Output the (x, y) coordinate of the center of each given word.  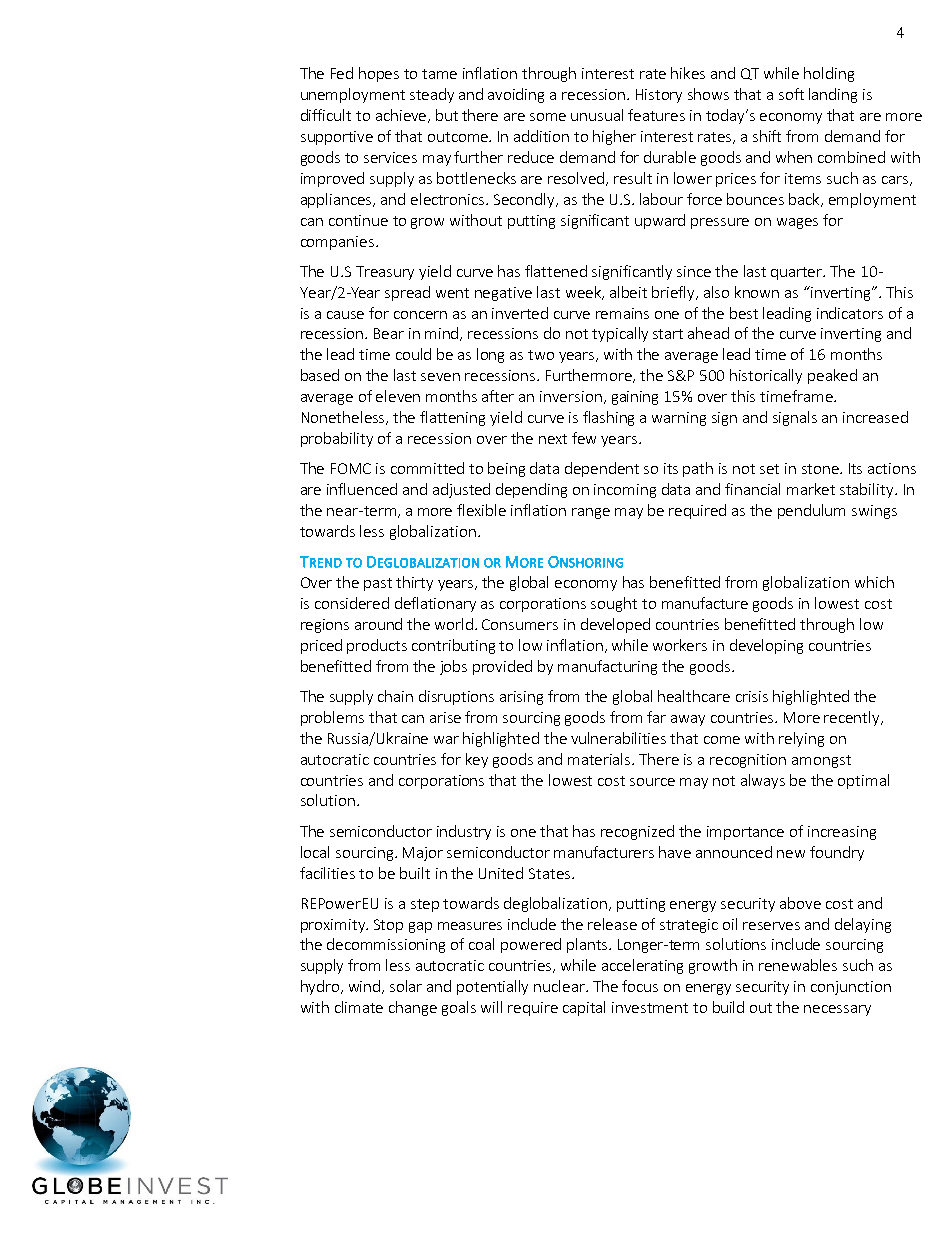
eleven (398, 396)
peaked (832, 376)
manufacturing (607, 667)
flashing (608, 418)
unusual (597, 115)
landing (833, 95)
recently (853, 718)
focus (640, 986)
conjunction (851, 988)
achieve (402, 116)
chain (395, 696)
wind (366, 987)
